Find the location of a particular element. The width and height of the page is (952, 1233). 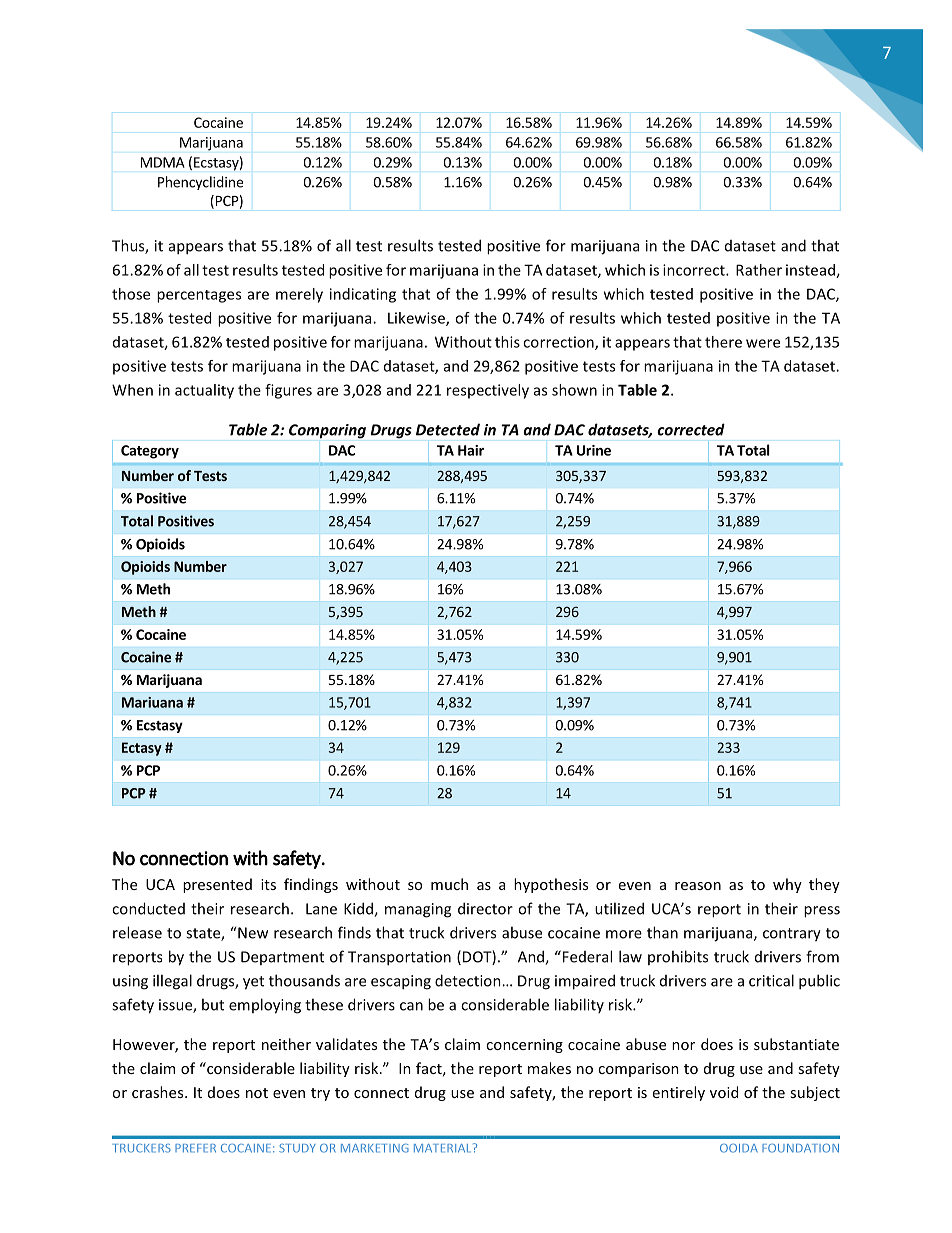

void is located at coordinates (724, 1092).
